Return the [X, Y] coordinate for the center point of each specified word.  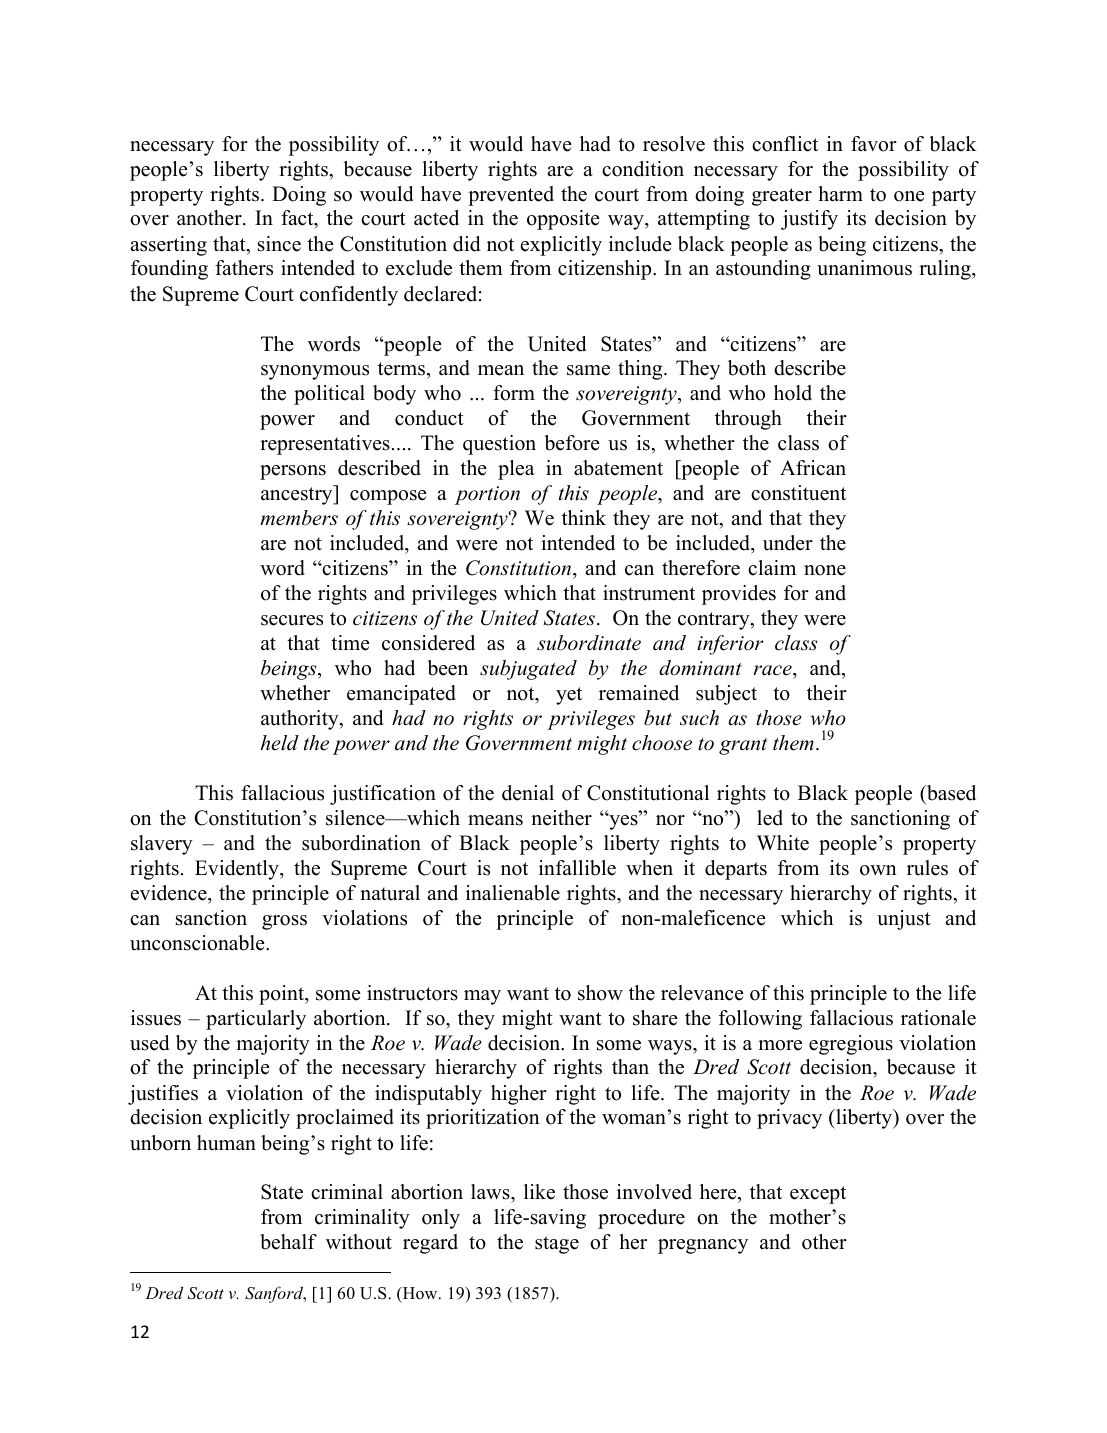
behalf [288, 1242]
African [813, 468]
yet [569, 696]
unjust [904, 920]
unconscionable [198, 943]
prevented [511, 196]
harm [840, 193]
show [600, 993]
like [539, 1192]
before [572, 443]
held [280, 743]
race [774, 670]
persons [293, 472]
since [279, 244]
